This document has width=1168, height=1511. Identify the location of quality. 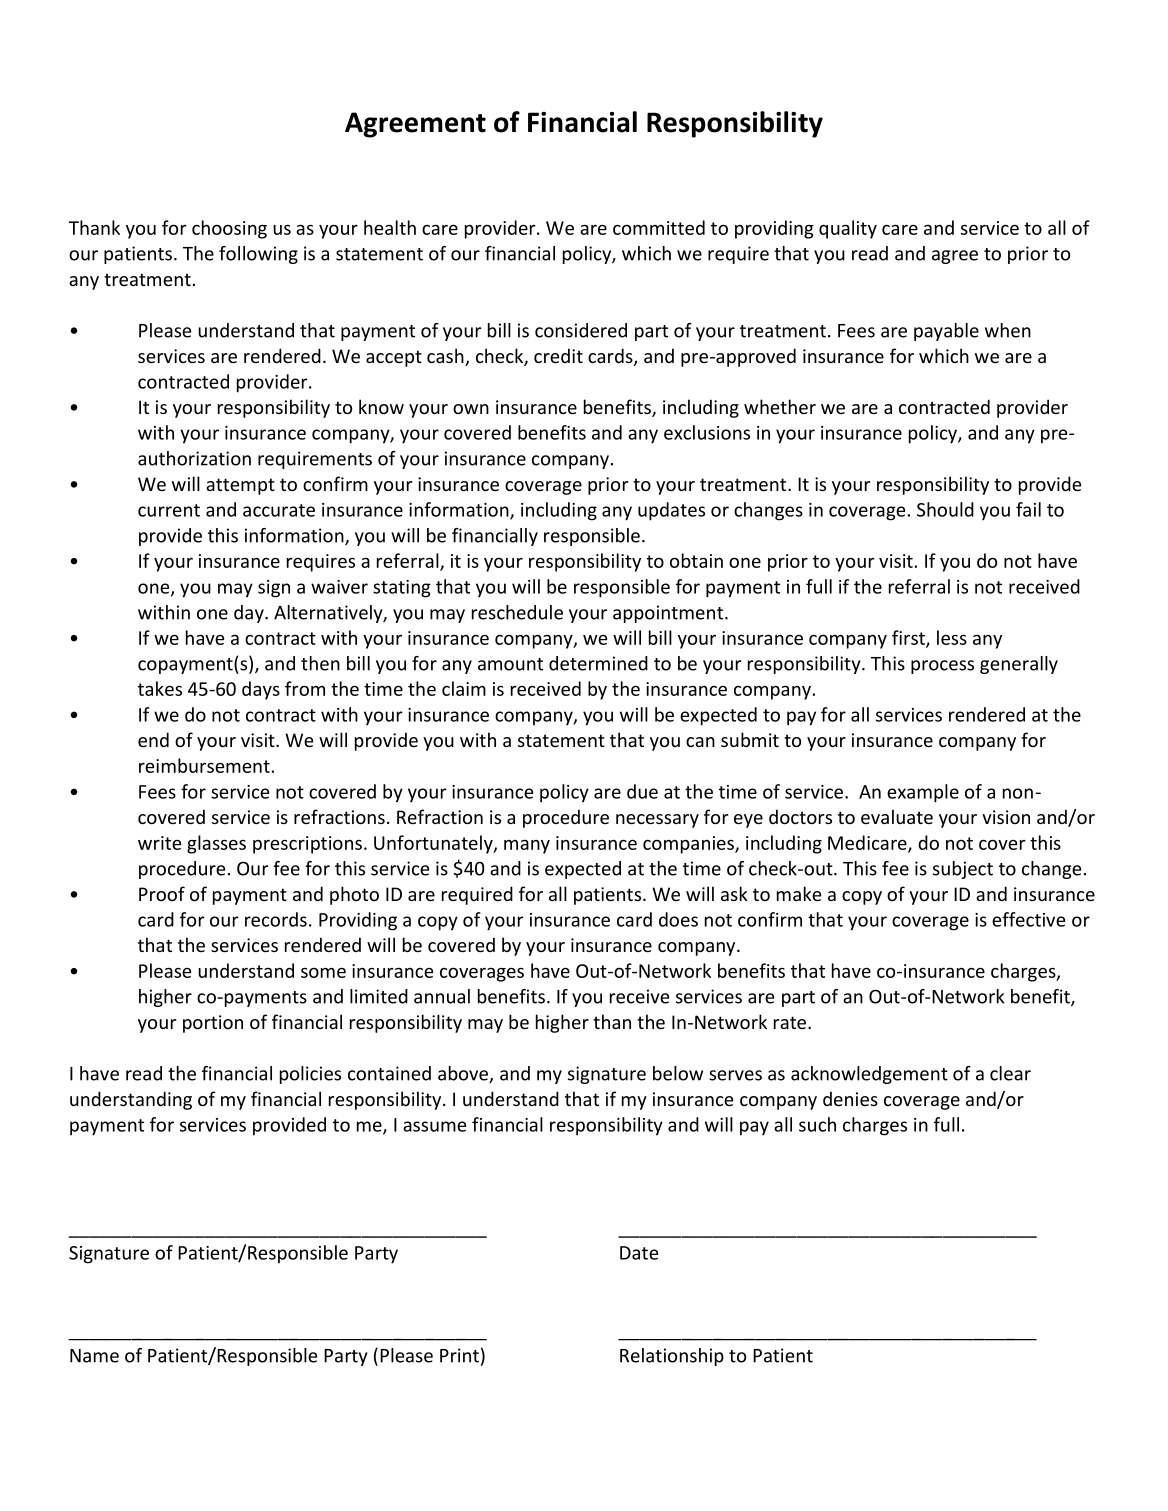
(848, 229).
